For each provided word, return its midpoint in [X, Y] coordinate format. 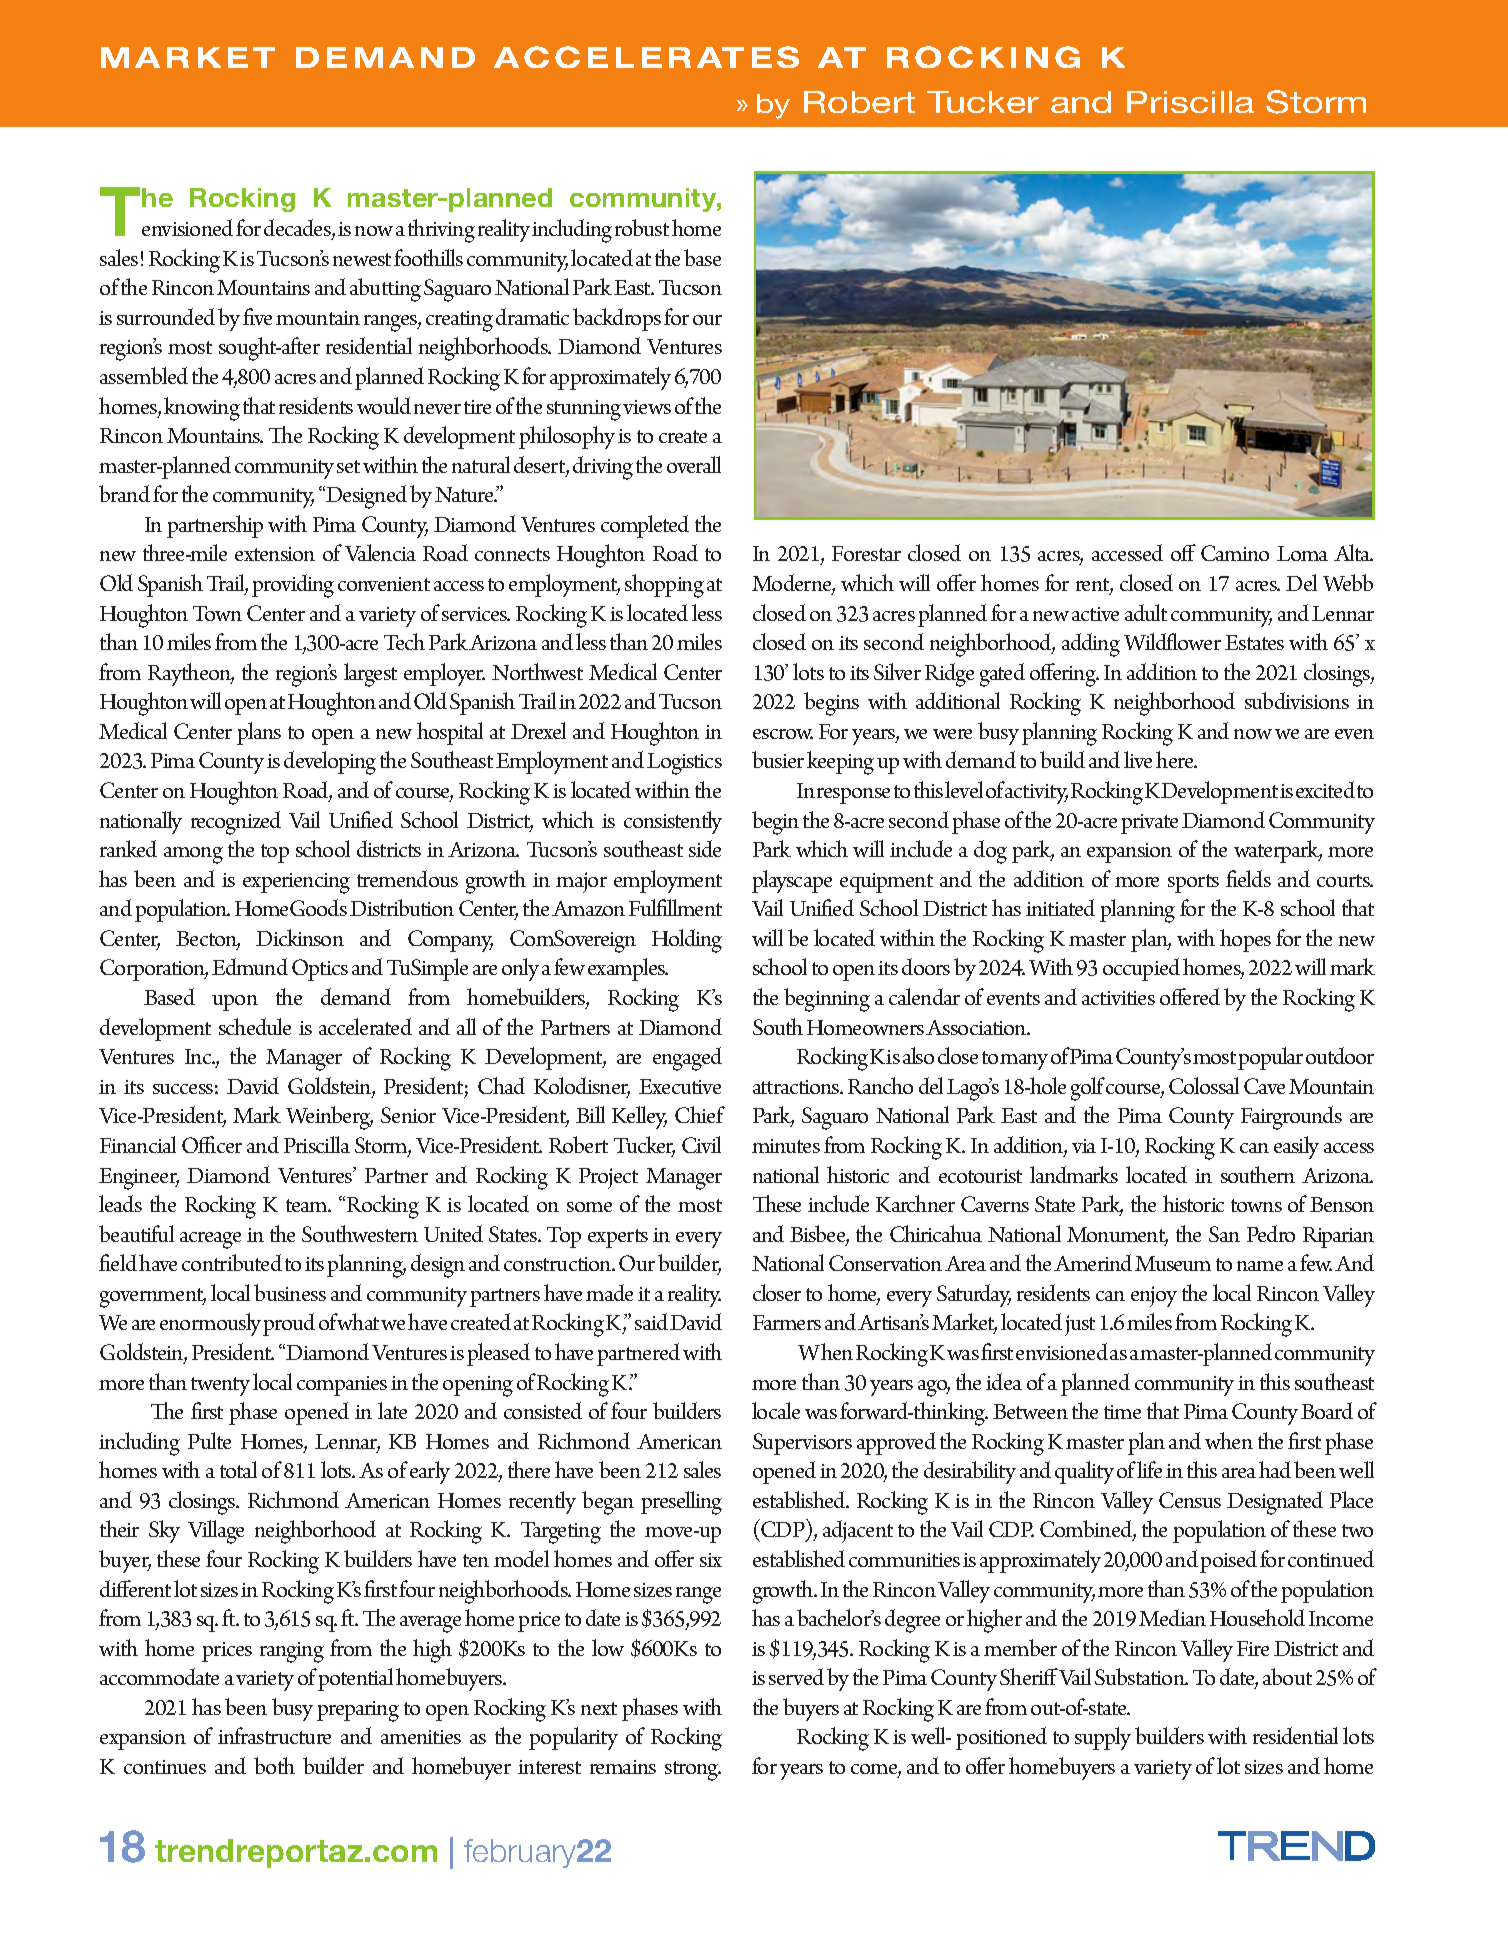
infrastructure [274, 1735]
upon [235, 1003]
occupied [1141, 969]
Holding [687, 941]
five [257, 316]
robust [642, 227]
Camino [1235, 553]
